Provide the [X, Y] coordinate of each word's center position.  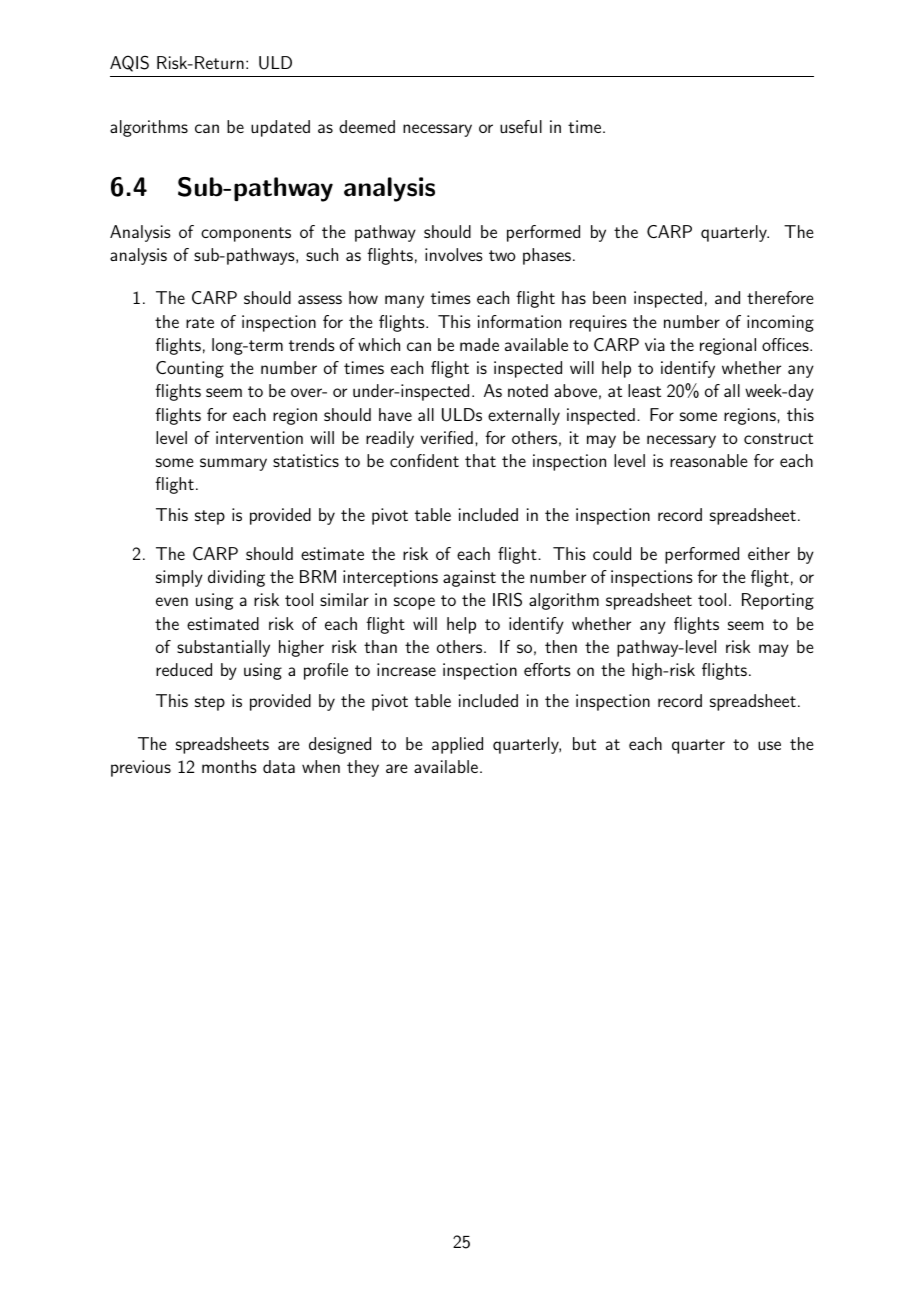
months [229, 766]
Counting [190, 369]
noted [528, 390]
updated [280, 128]
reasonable [709, 460]
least [644, 390]
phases [547, 256]
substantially [223, 648]
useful [521, 126]
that [480, 460]
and [727, 297]
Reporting [778, 601]
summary [233, 464]
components [246, 234]
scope [414, 603]
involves [454, 254]
